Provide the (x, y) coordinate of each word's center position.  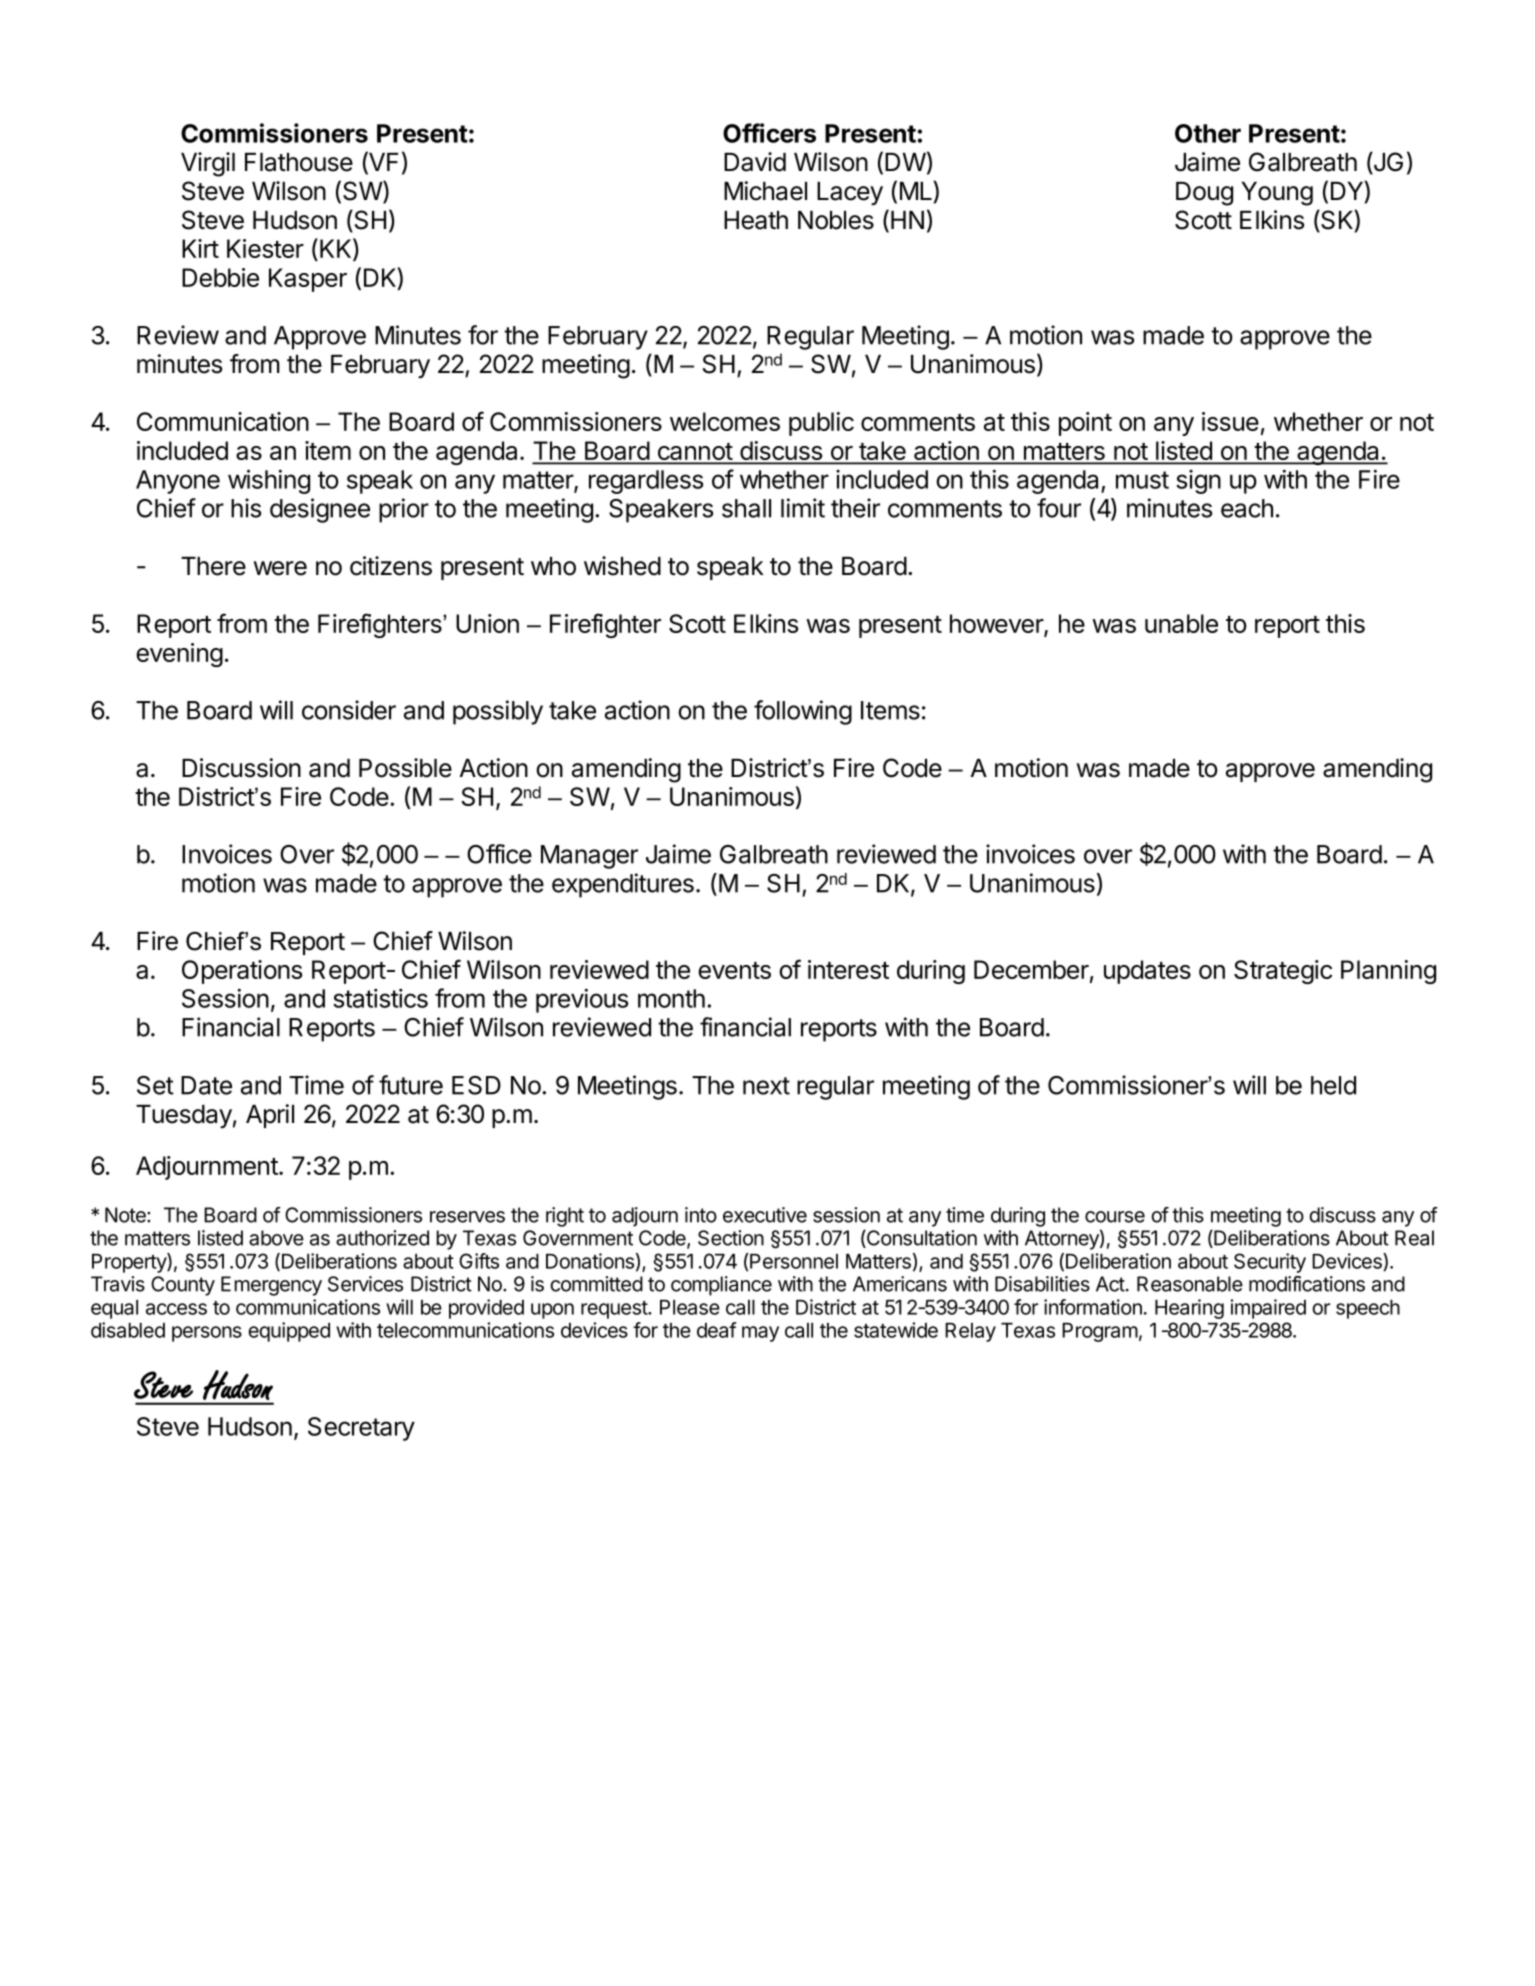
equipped (289, 1332)
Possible (405, 768)
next (766, 1086)
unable (1181, 623)
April (270, 1116)
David (755, 162)
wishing (269, 481)
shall (746, 508)
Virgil (208, 164)
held (1333, 1085)
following (803, 712)
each (1247, 508)
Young (1277, 194)
